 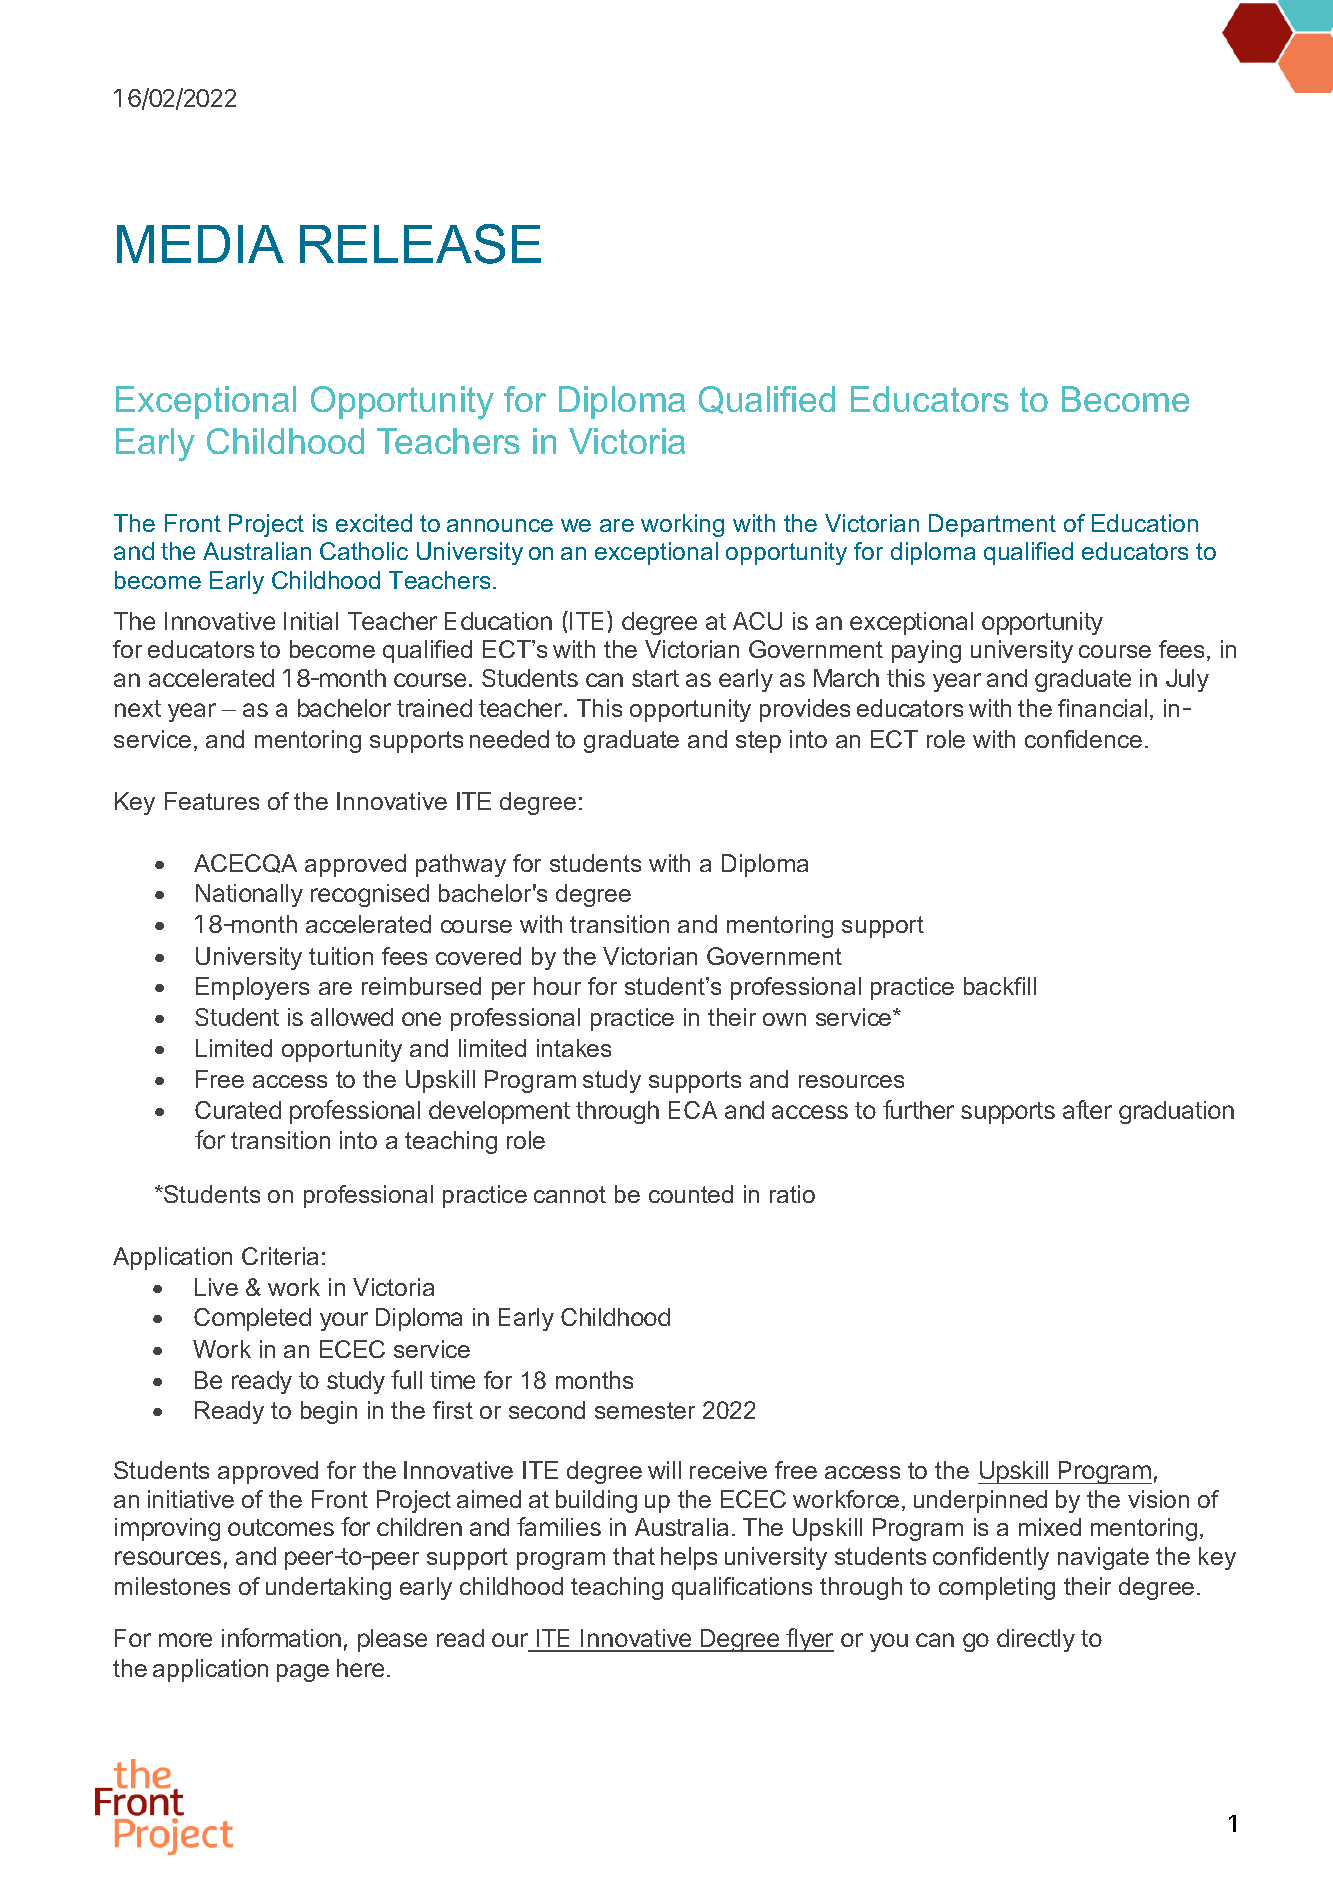 What do you see at coordinates (557, 986) in the screenshot?
I see `hour` at bounding box center [557, 986].
